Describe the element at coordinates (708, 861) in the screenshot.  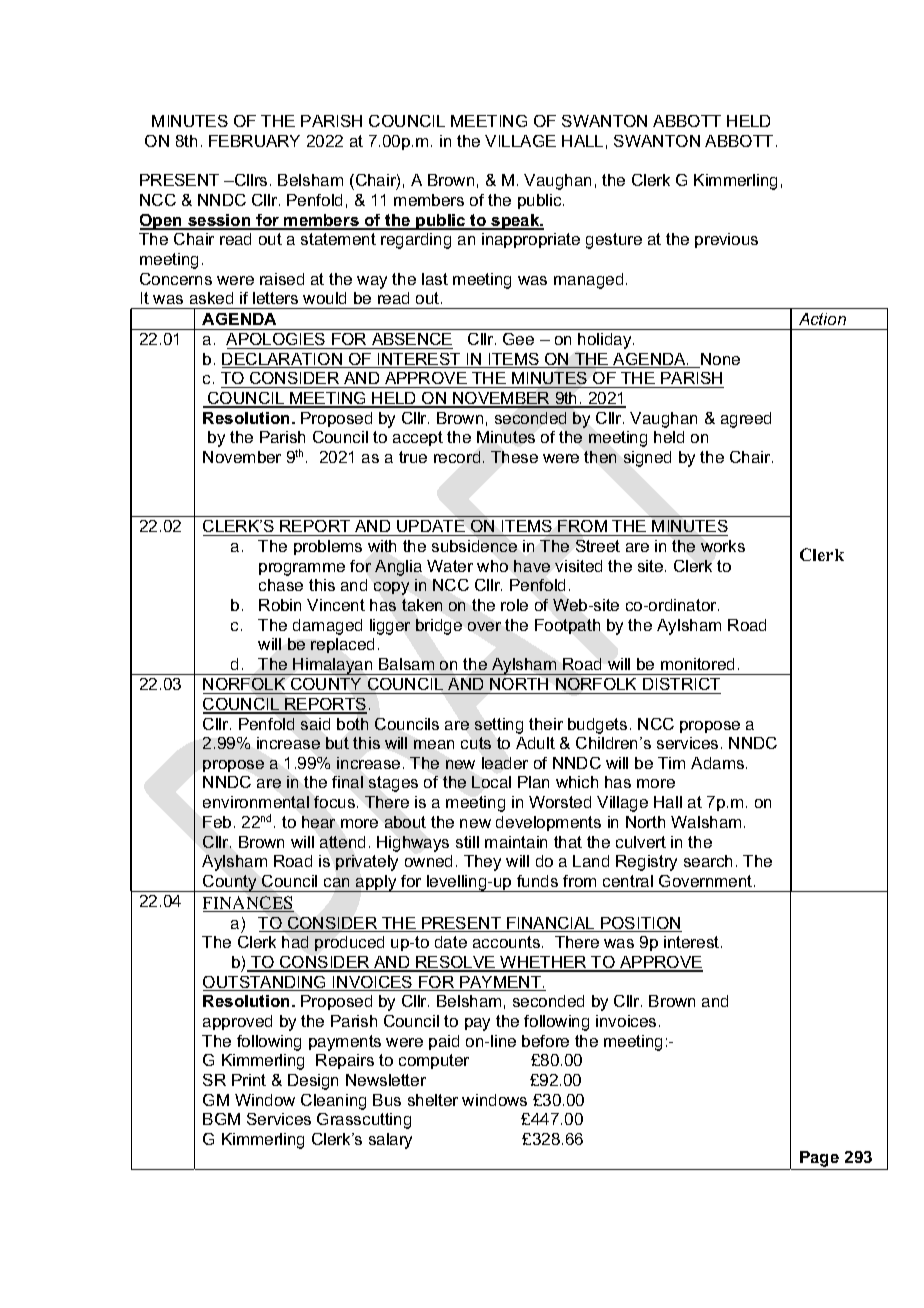
I see `search` at that location.
